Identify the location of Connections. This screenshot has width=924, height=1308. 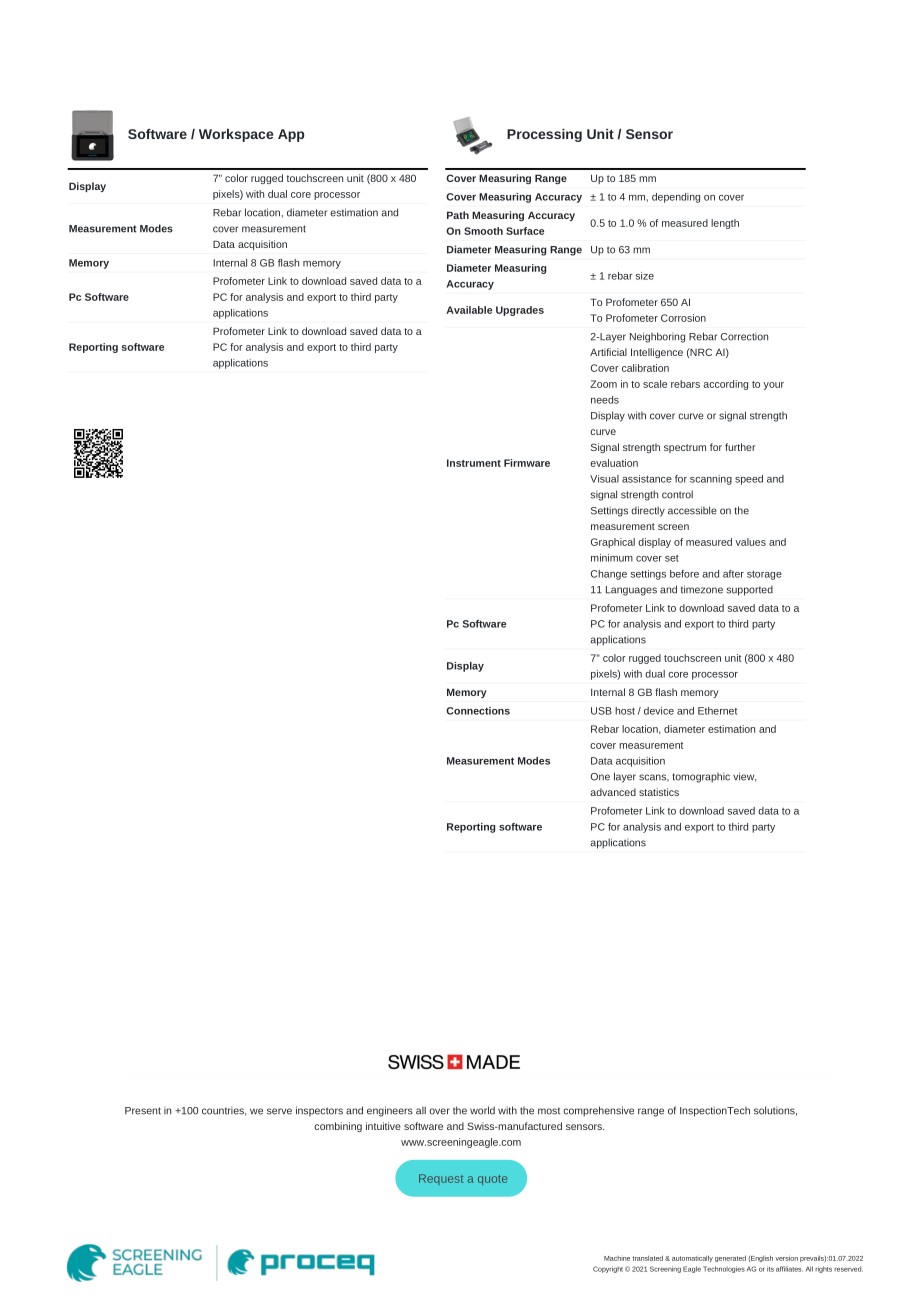
(478, 711).
